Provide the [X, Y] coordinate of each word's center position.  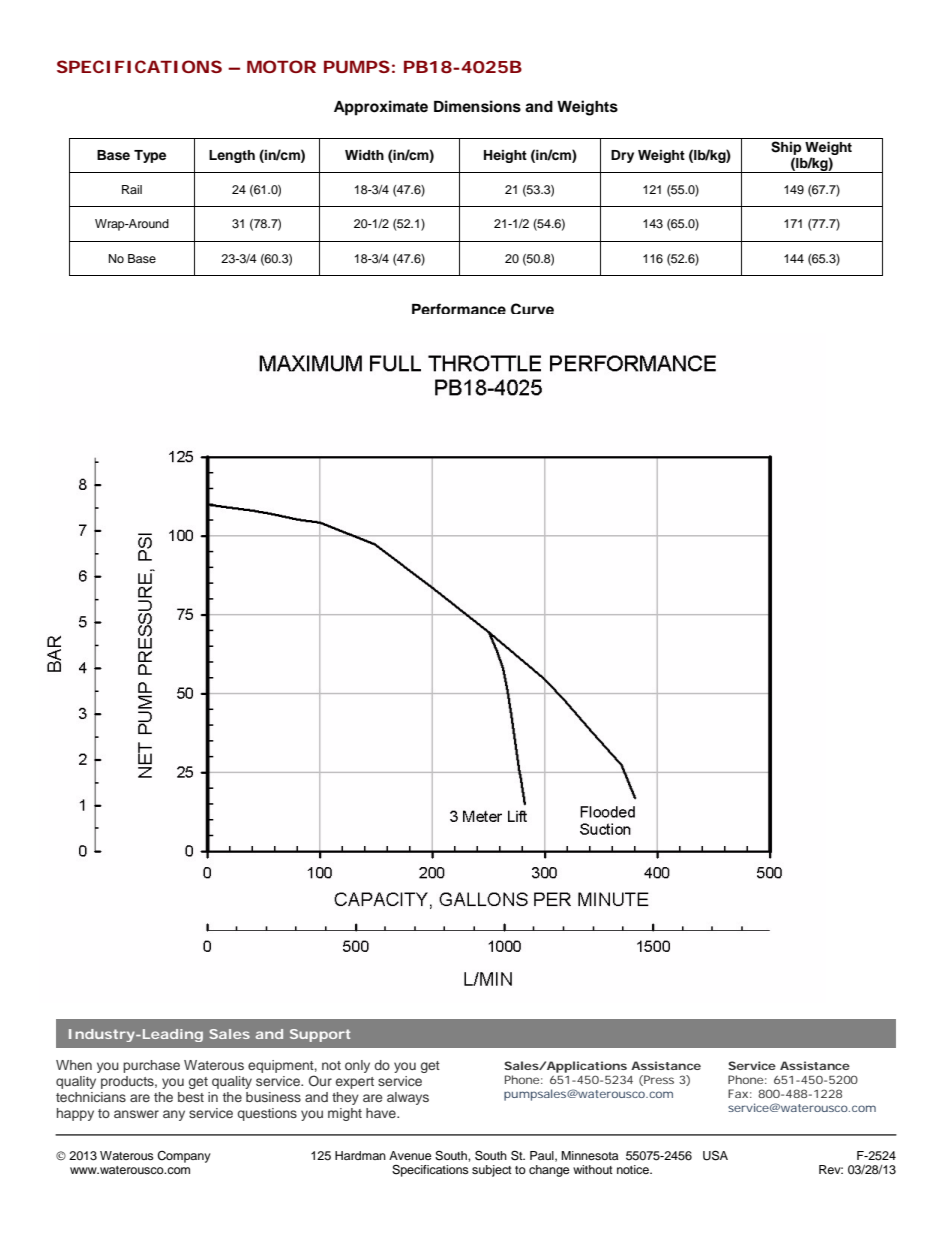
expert [355, 1083]
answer [136, 1114]
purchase [151, 1066]
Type [150, 156]
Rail [132, 189]
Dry [622, 156]
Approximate [381, 108]
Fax [738, 1093]
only [357, 1066]
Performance [459, 308]
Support [320, 1035]
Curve [532, 308]
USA [715, 1155]
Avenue [410, 1155]
